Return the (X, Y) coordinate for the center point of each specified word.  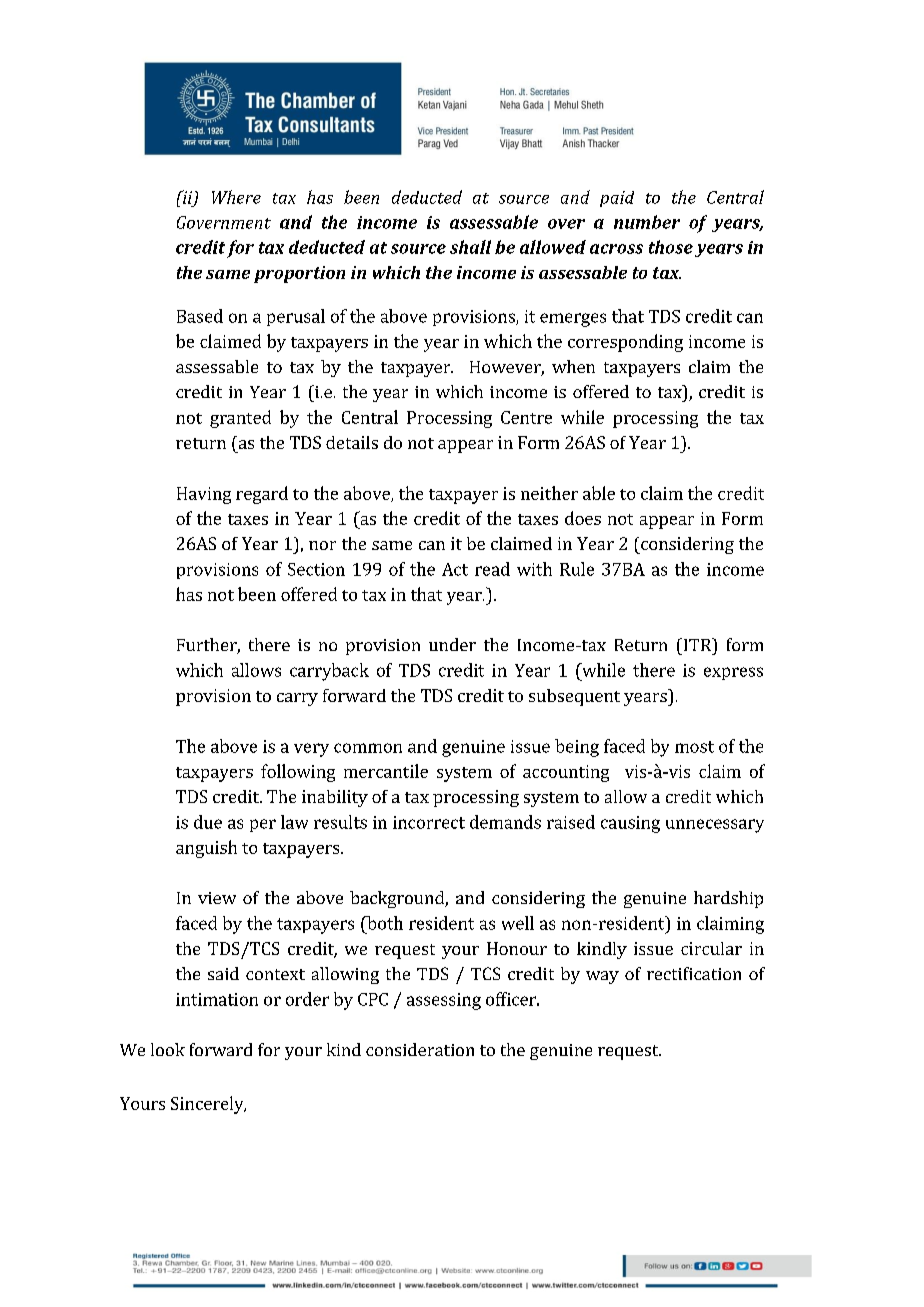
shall (470, 247)
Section (316, 569)
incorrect (429, 822)
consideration (420, 1049)
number (647, 222)
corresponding (625, 343)
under (452, 644)
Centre (526, 417)
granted (240, 419)
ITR (697, 644)
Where (236, 197)
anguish (206, 849)
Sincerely (208, 1105)
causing (630, 824)
